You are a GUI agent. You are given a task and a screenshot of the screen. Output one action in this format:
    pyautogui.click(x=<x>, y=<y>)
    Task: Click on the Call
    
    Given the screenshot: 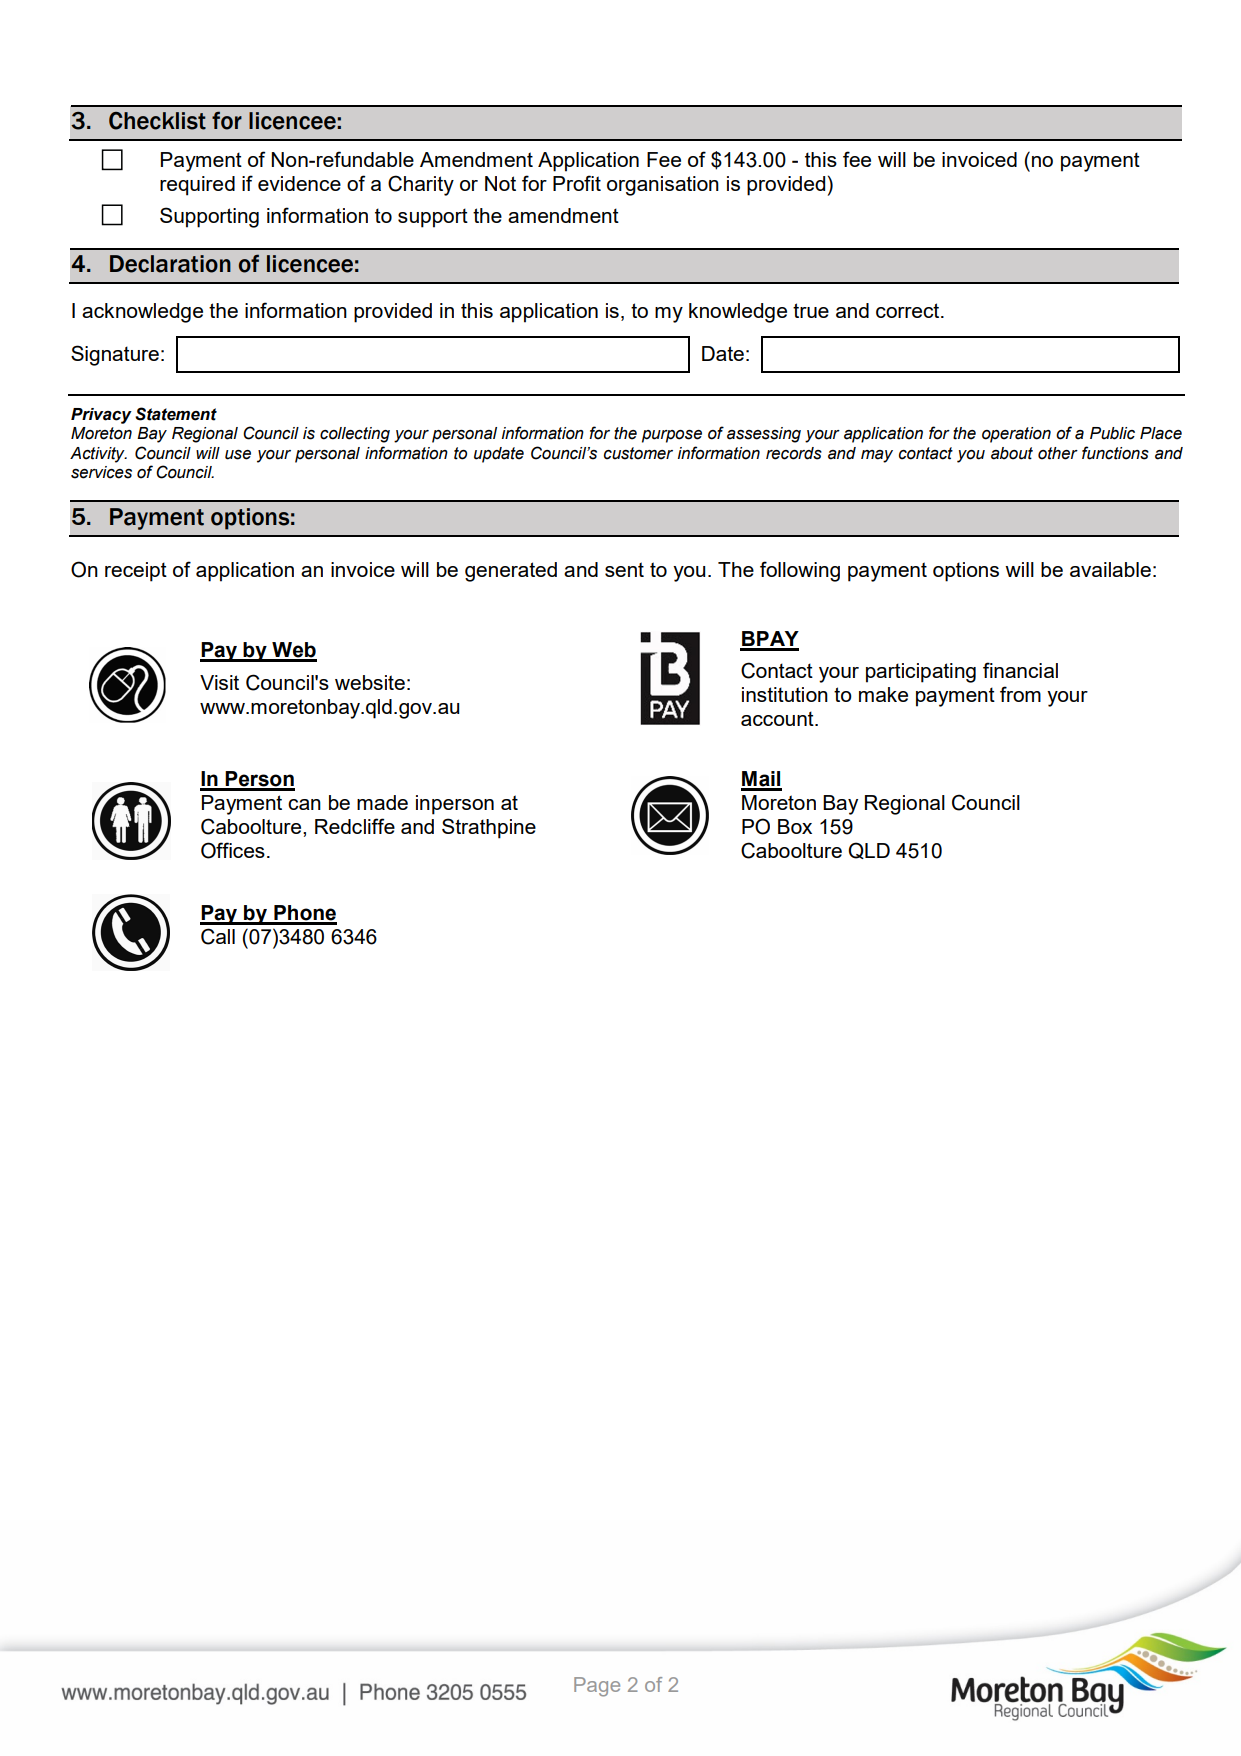 What is the action you would take?
    pyautogui.click(x=218, y=936)
